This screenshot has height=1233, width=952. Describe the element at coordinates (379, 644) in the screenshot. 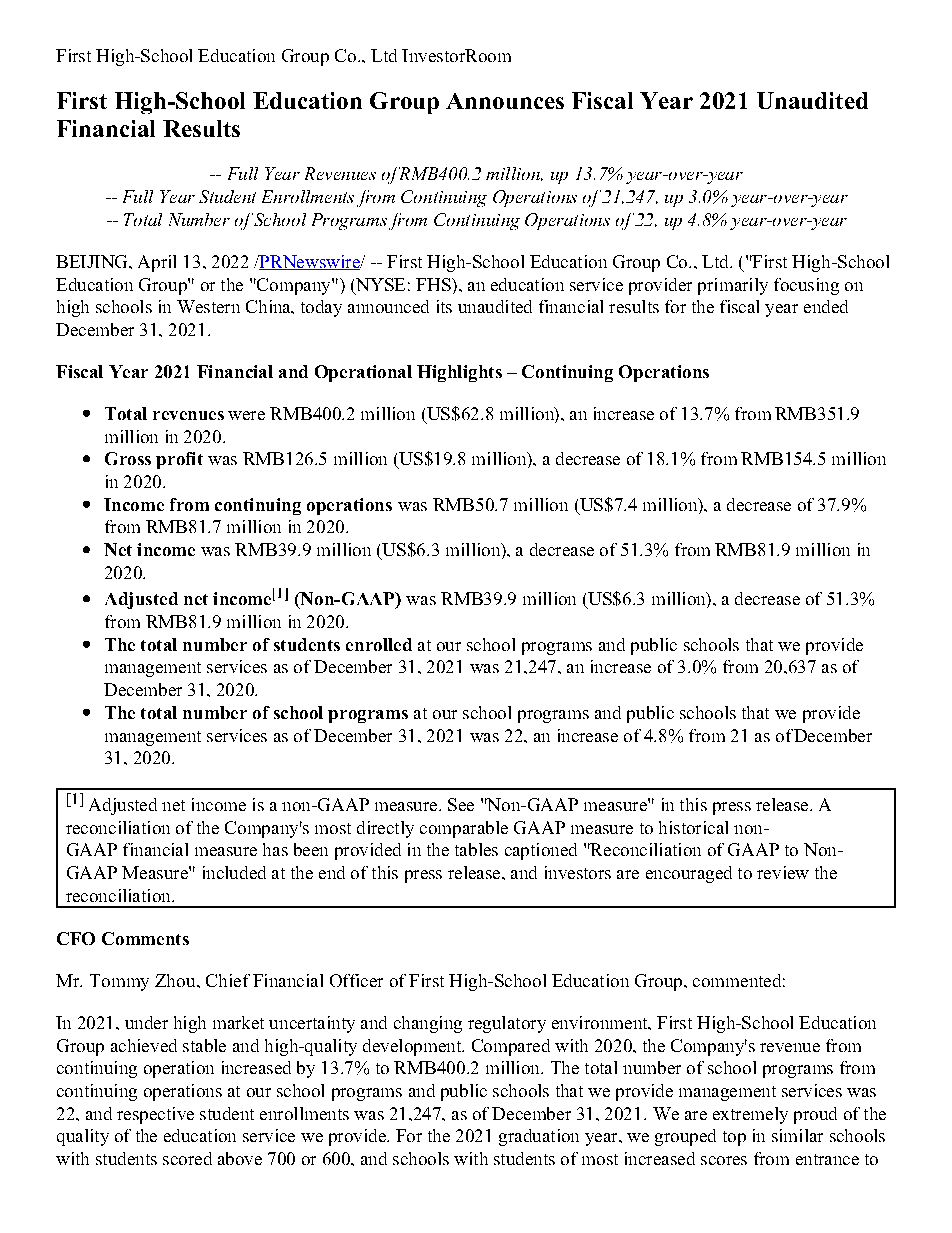

I see `enrolled` at that location.
